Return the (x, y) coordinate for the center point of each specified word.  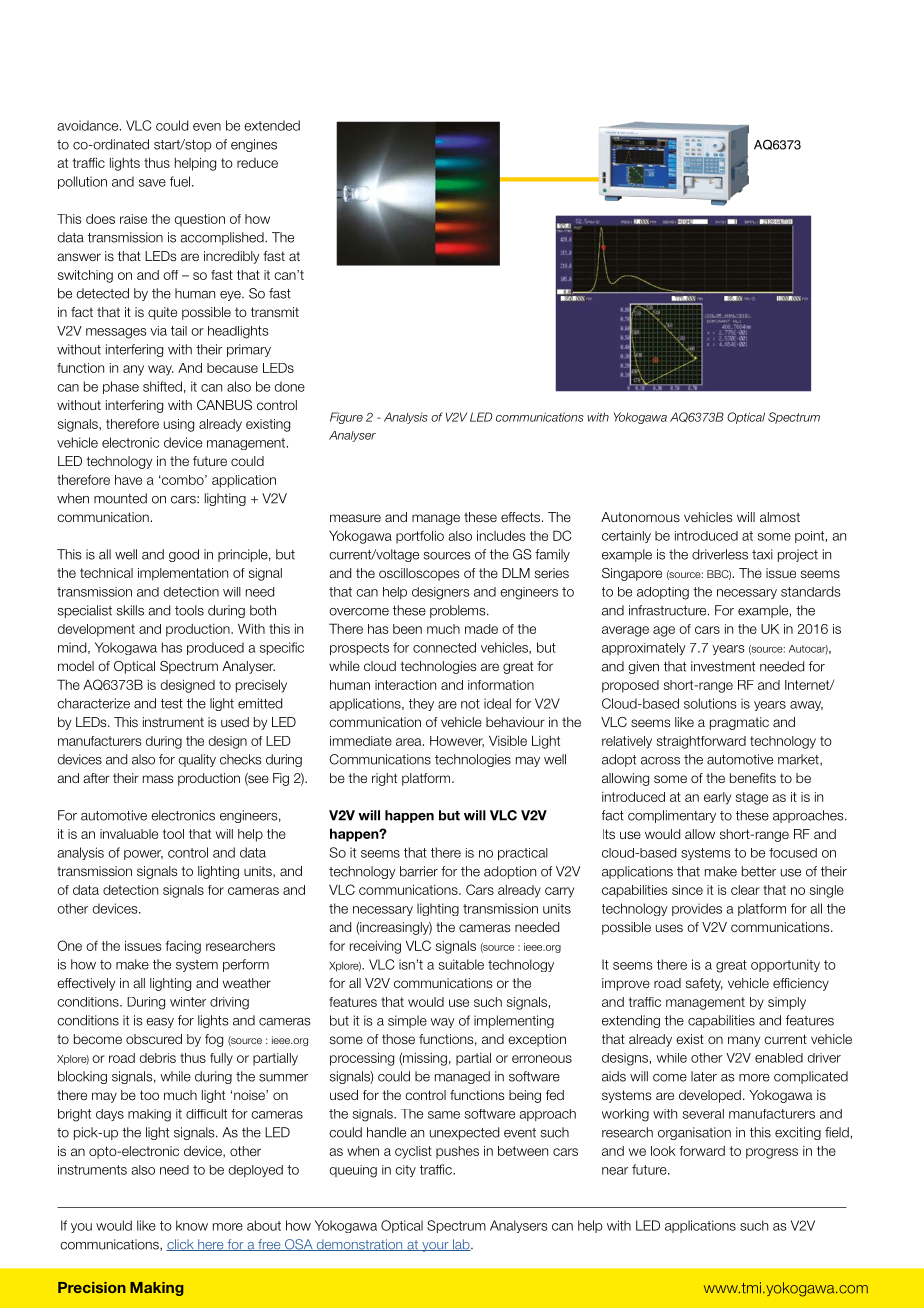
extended (272, 125)
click (181, 1245)
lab (461, 1245)
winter (188, 1002)
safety (704, 984)
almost (780, 517)
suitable (461, 964)
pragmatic (739, 723)
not (470, 704)
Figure (346, 418)
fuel (180, 181)
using (179, 425)
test (172, 704)
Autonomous (640, 517)
